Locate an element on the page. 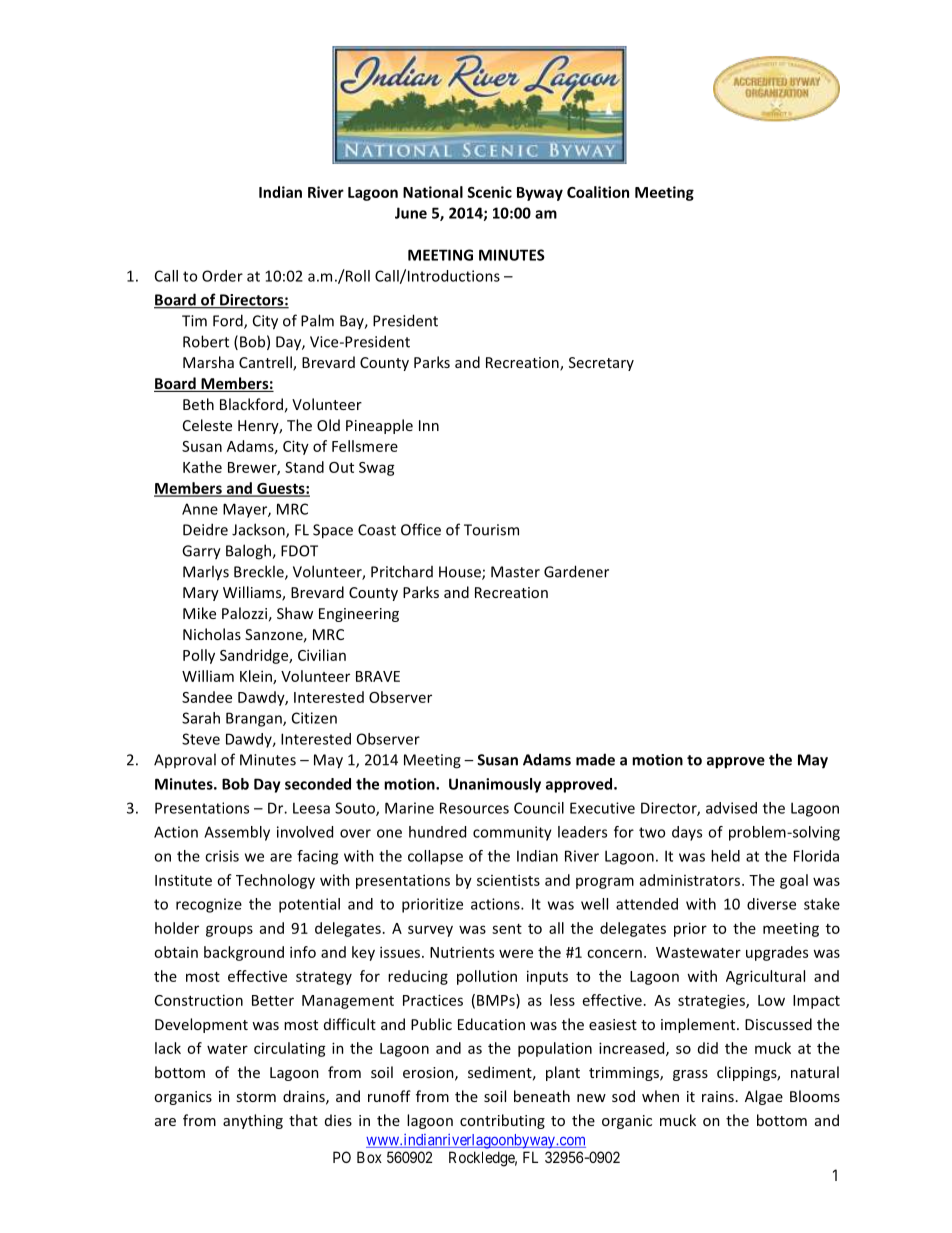 The width and height of the document is (952, 1233). Coalition is located at coordinates (598, 192).
